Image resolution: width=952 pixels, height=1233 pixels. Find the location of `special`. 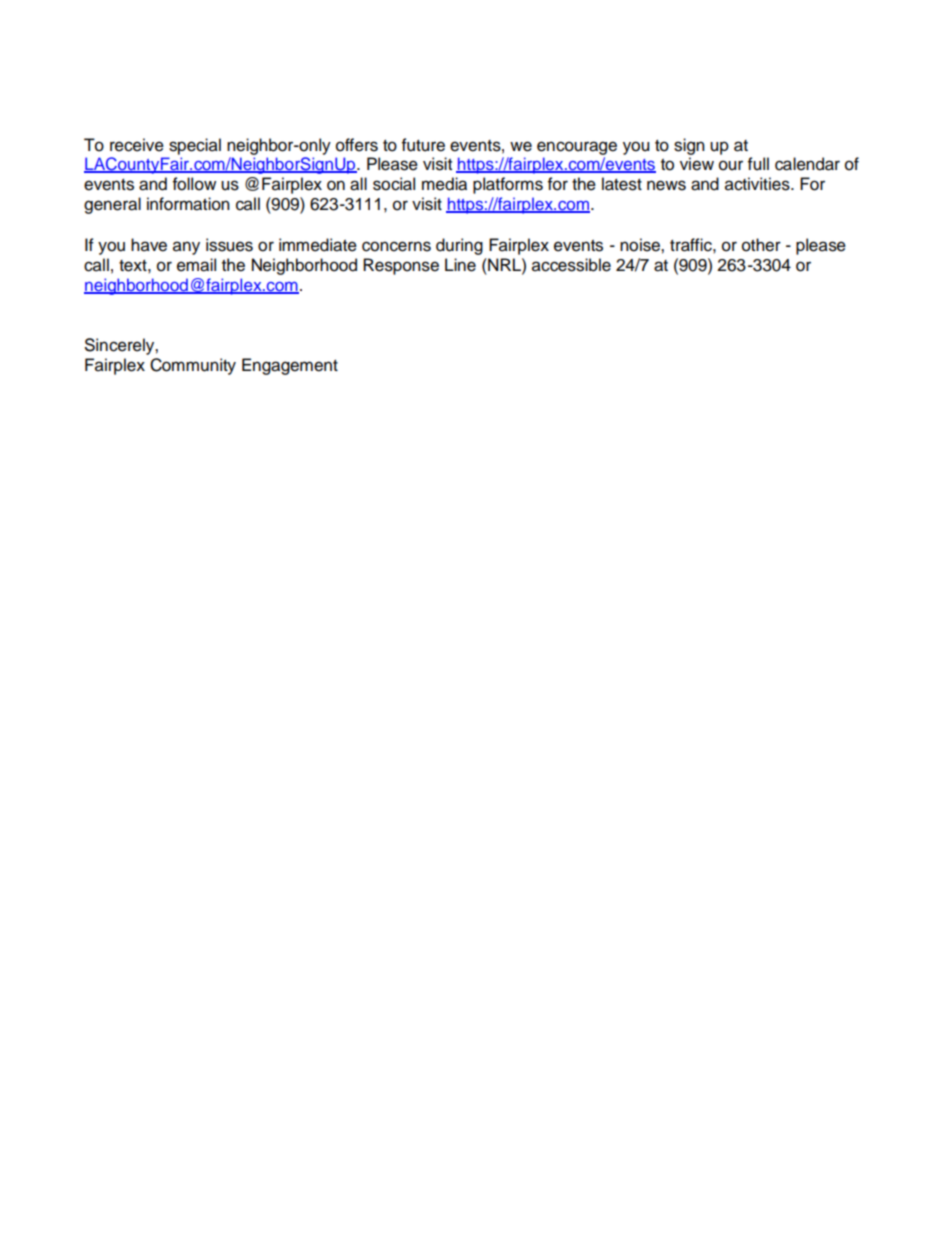

special is located at coordinates (195, 146).
